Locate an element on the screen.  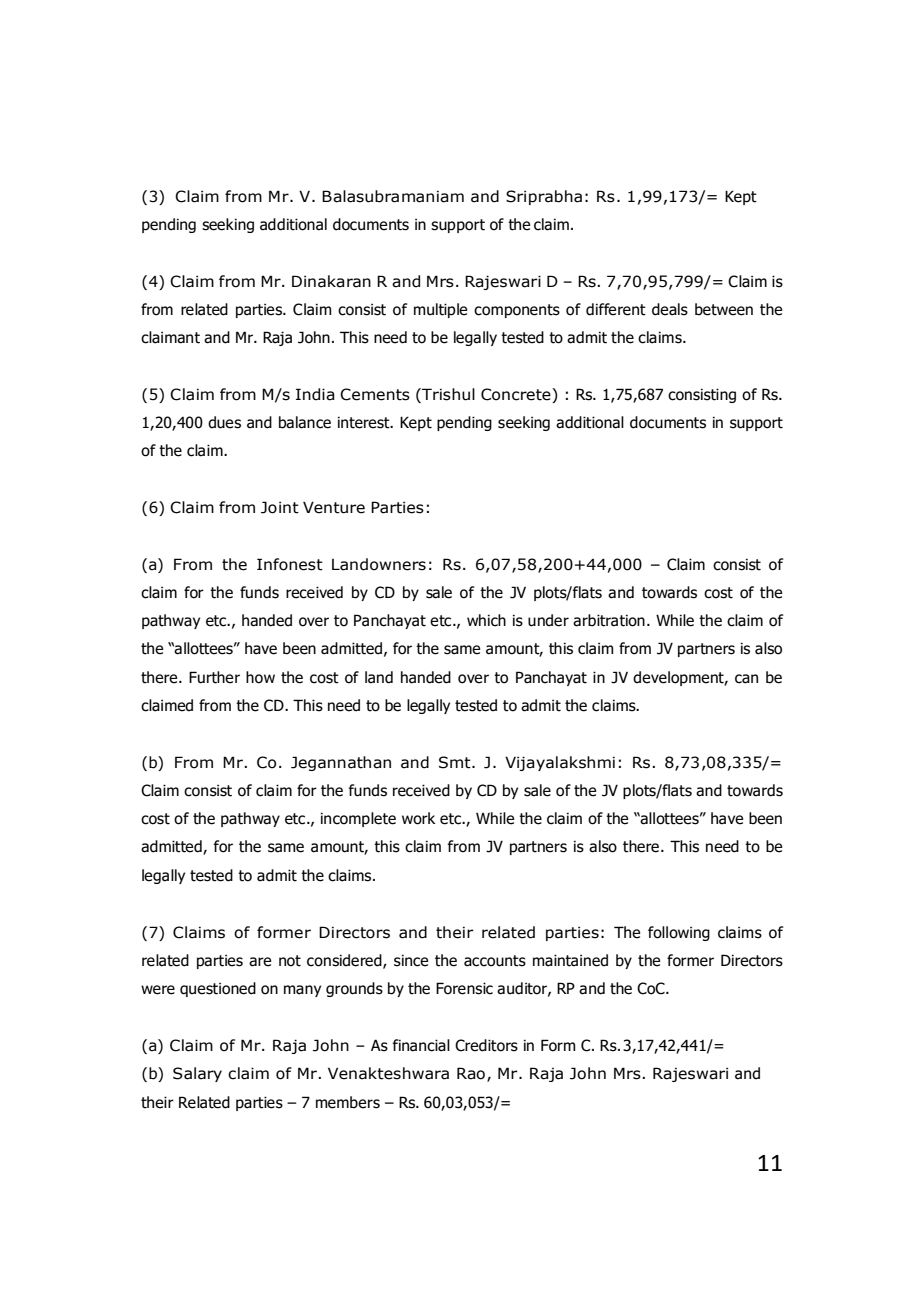
Joint is located at coordinates (280, 507).
